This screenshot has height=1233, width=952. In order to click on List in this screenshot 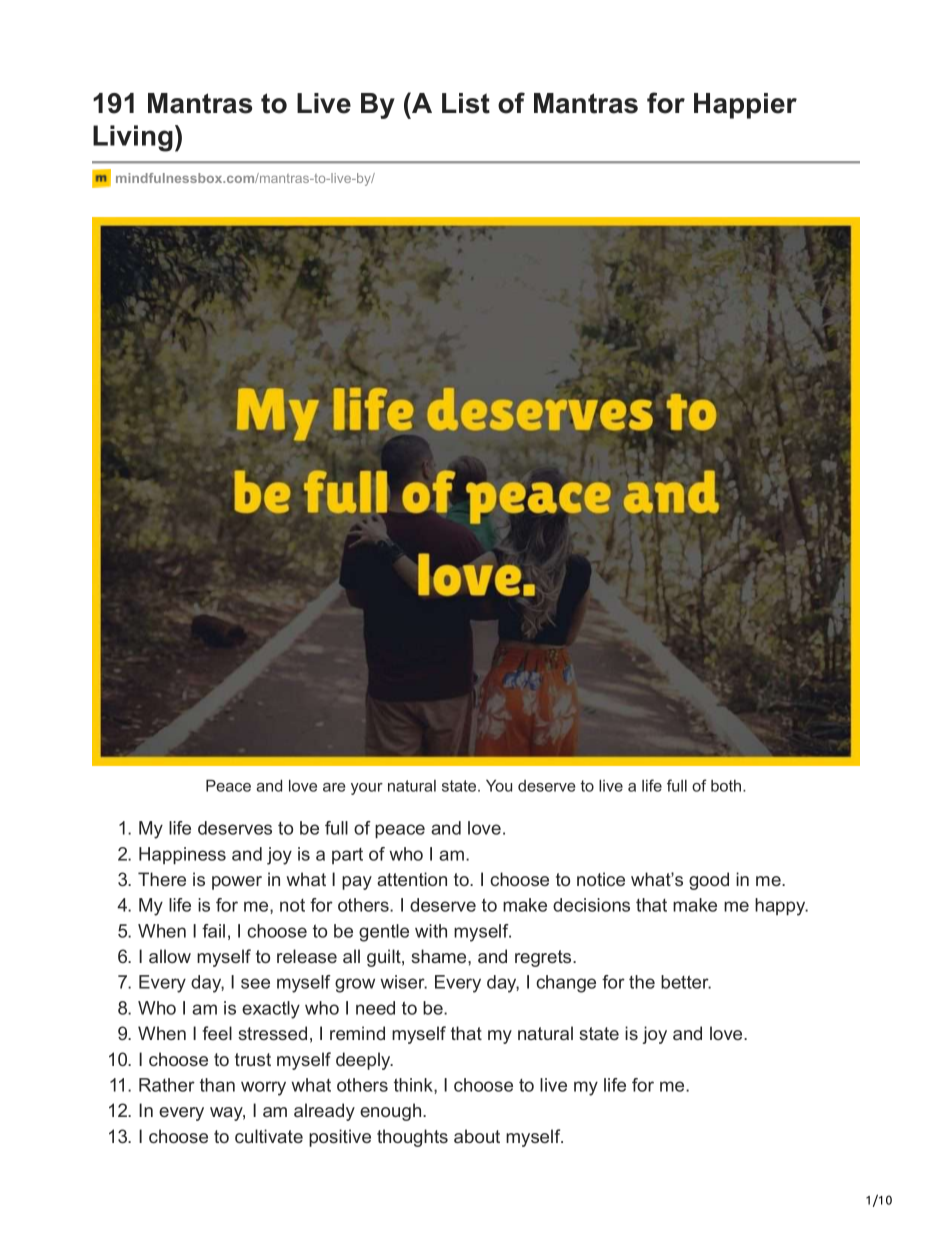, I will do `click(466, 103)`.
